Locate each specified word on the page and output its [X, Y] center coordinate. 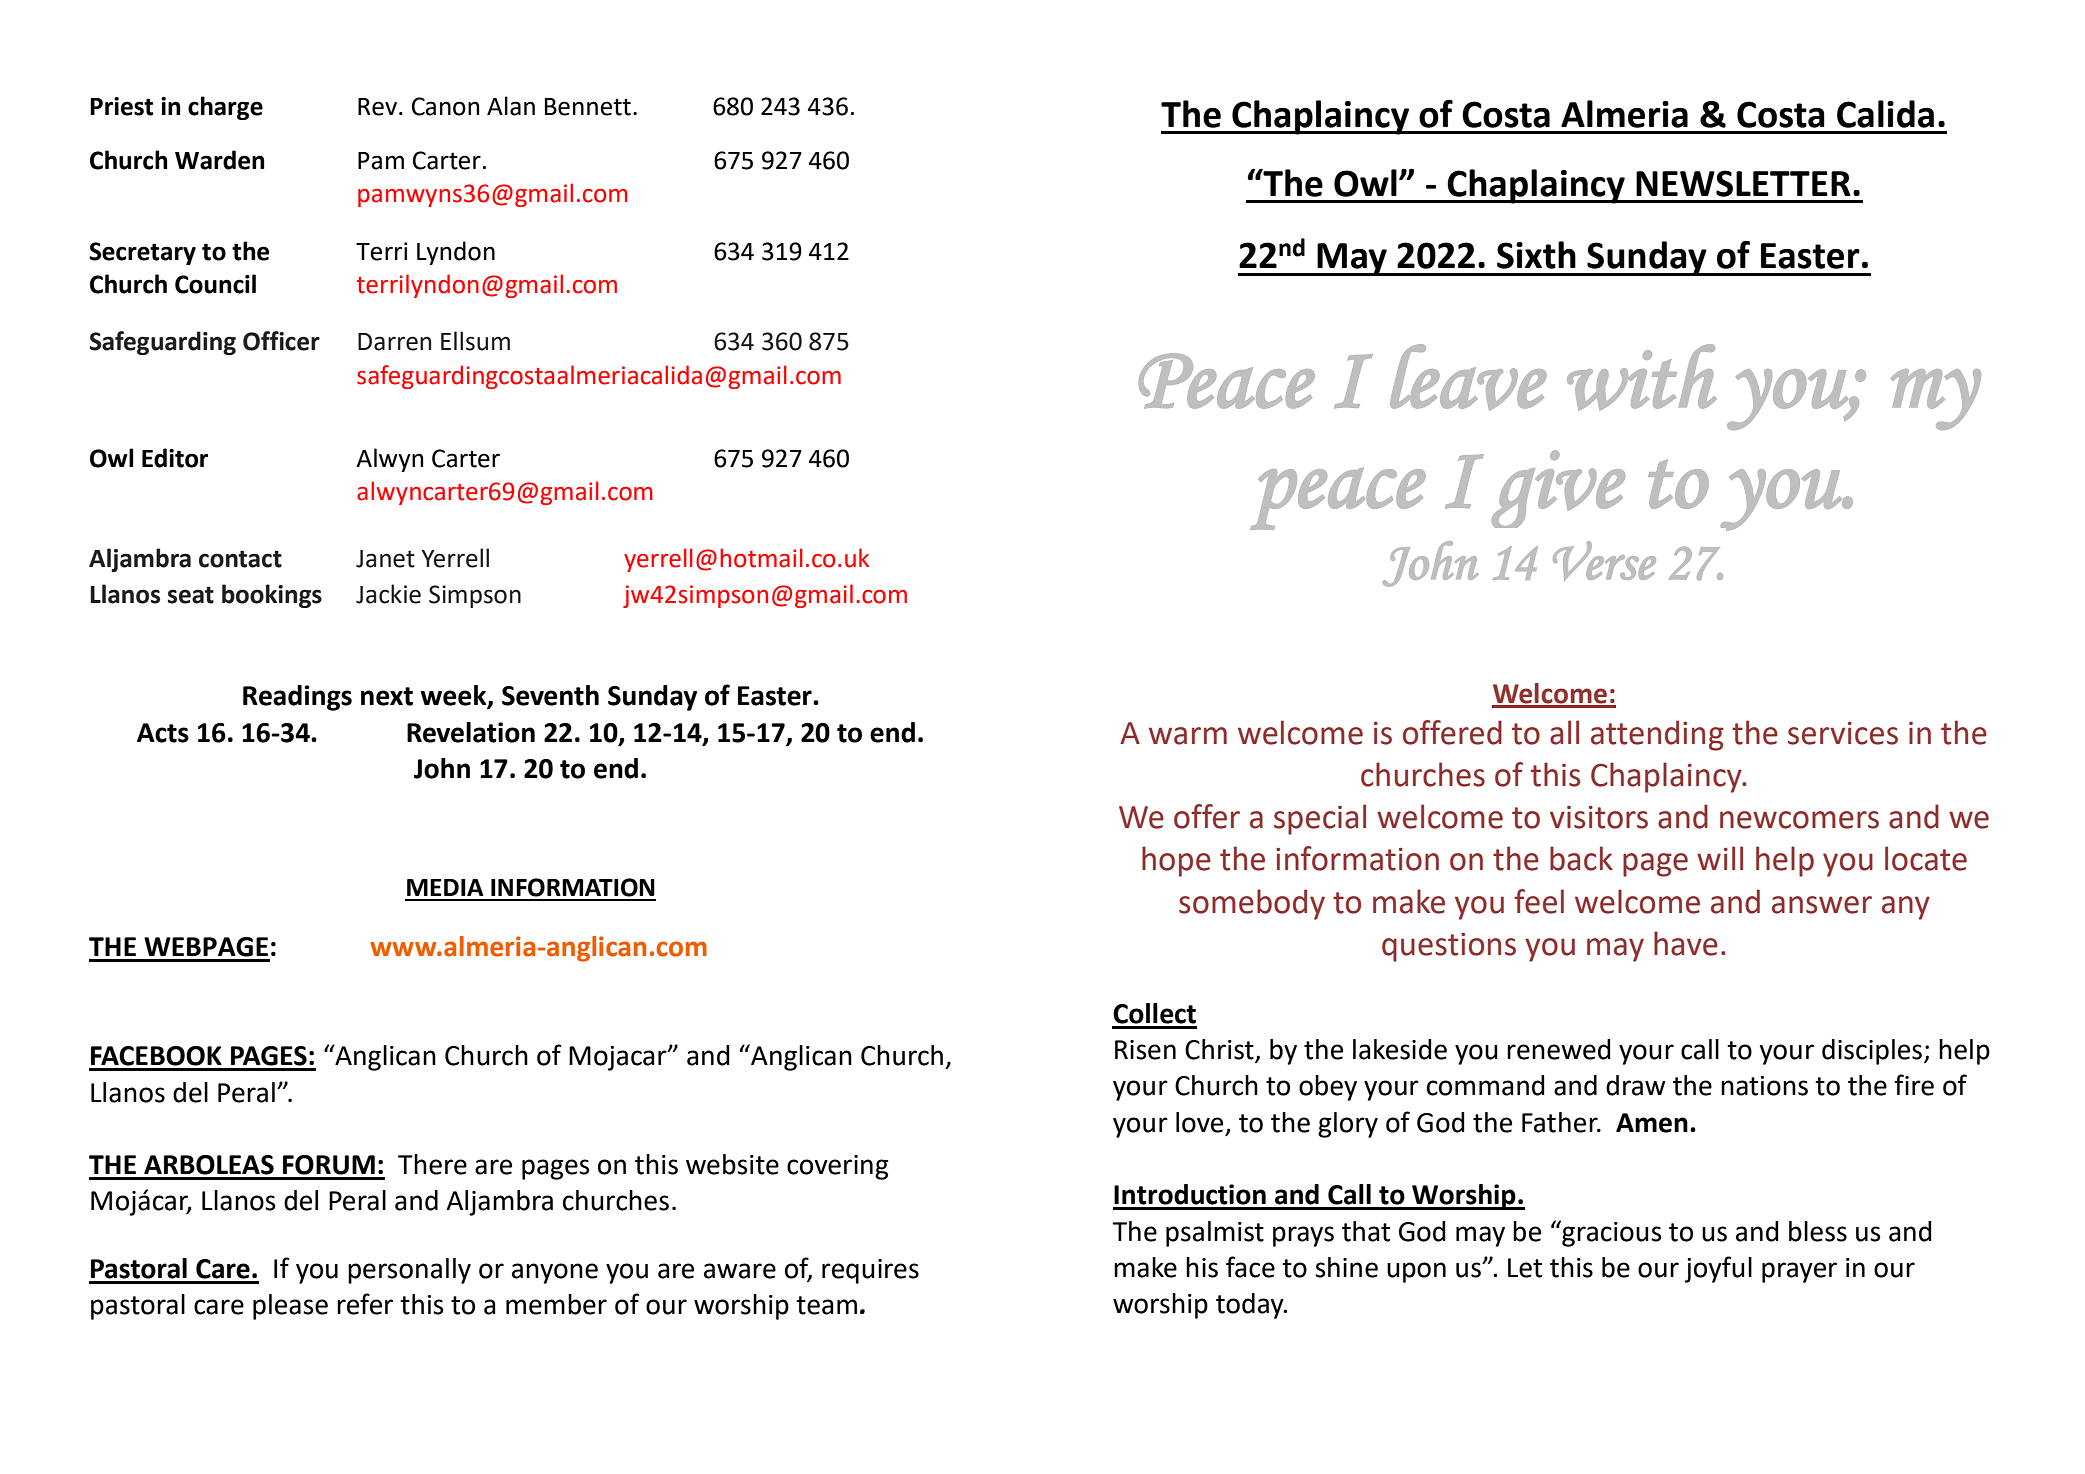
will [1720, 858]
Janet [385, 559]
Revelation [471, 732]
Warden [219, 160]
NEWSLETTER [1743, 183]
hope [1176, 861]
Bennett [588, 107]
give [1558, 489]
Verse [1604, 561]
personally [409, 1271]
